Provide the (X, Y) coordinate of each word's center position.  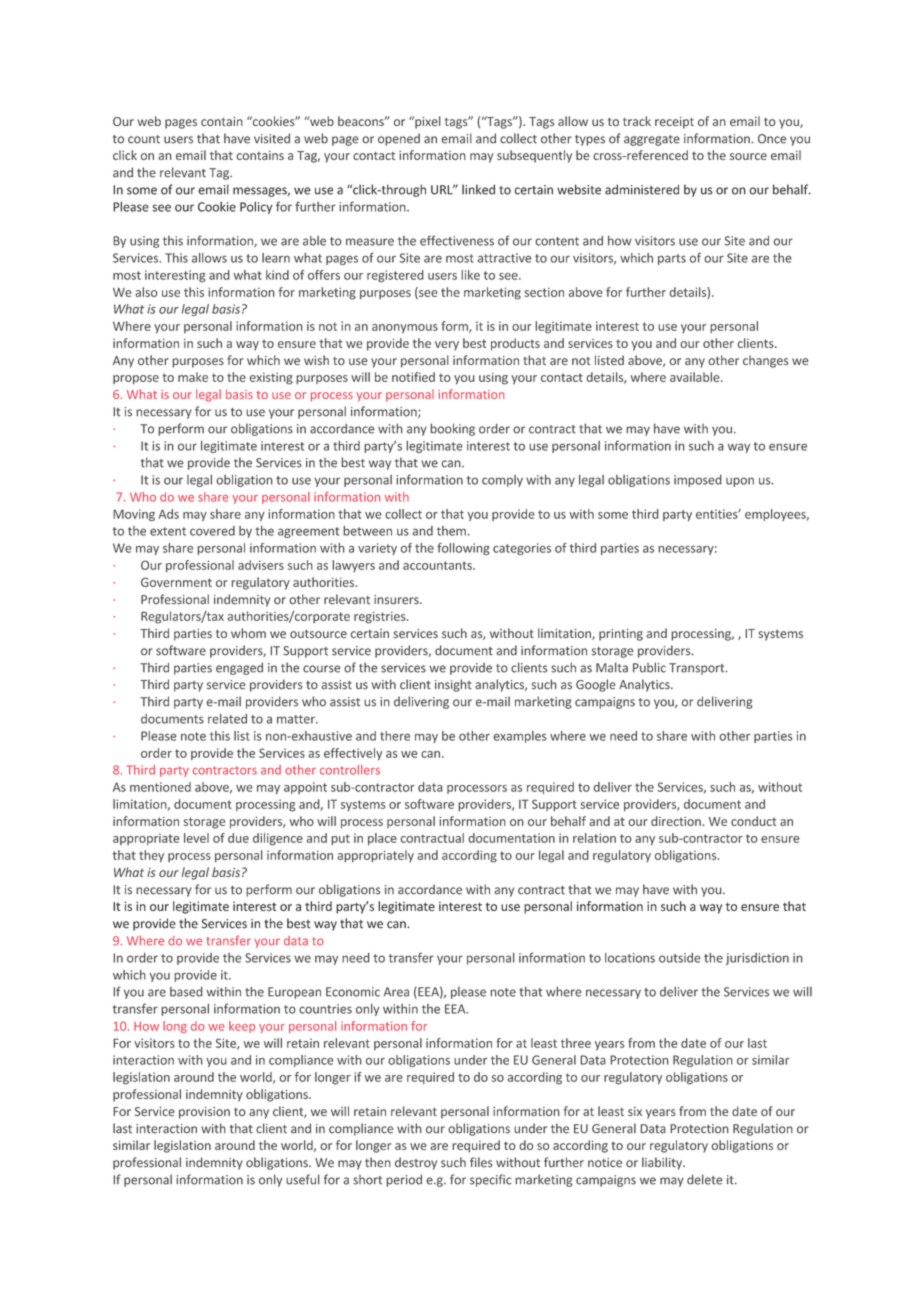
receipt (674, 123)
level (196, 838)
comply (502, 481)
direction (676, 821)
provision (204, 1113)
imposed (698, 481)
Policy (256, 208)
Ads (169, 514)
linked (478, 189)
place (382, 839)
